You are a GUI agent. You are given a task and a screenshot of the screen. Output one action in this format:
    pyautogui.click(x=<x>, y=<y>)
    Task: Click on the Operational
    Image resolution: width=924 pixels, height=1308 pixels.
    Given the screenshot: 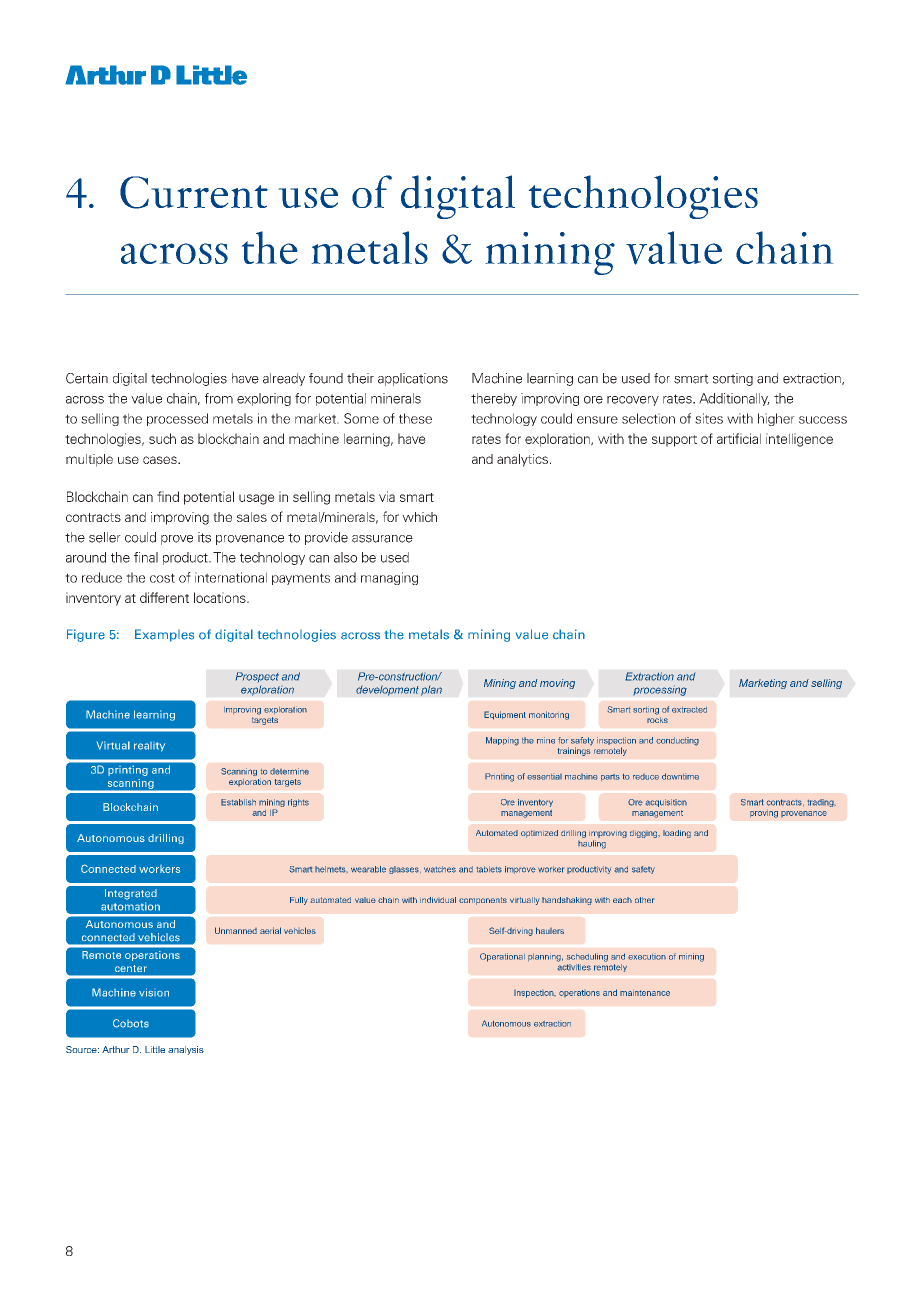 What is the action you would take?
    pyautogui.click(x=502, y=957)
